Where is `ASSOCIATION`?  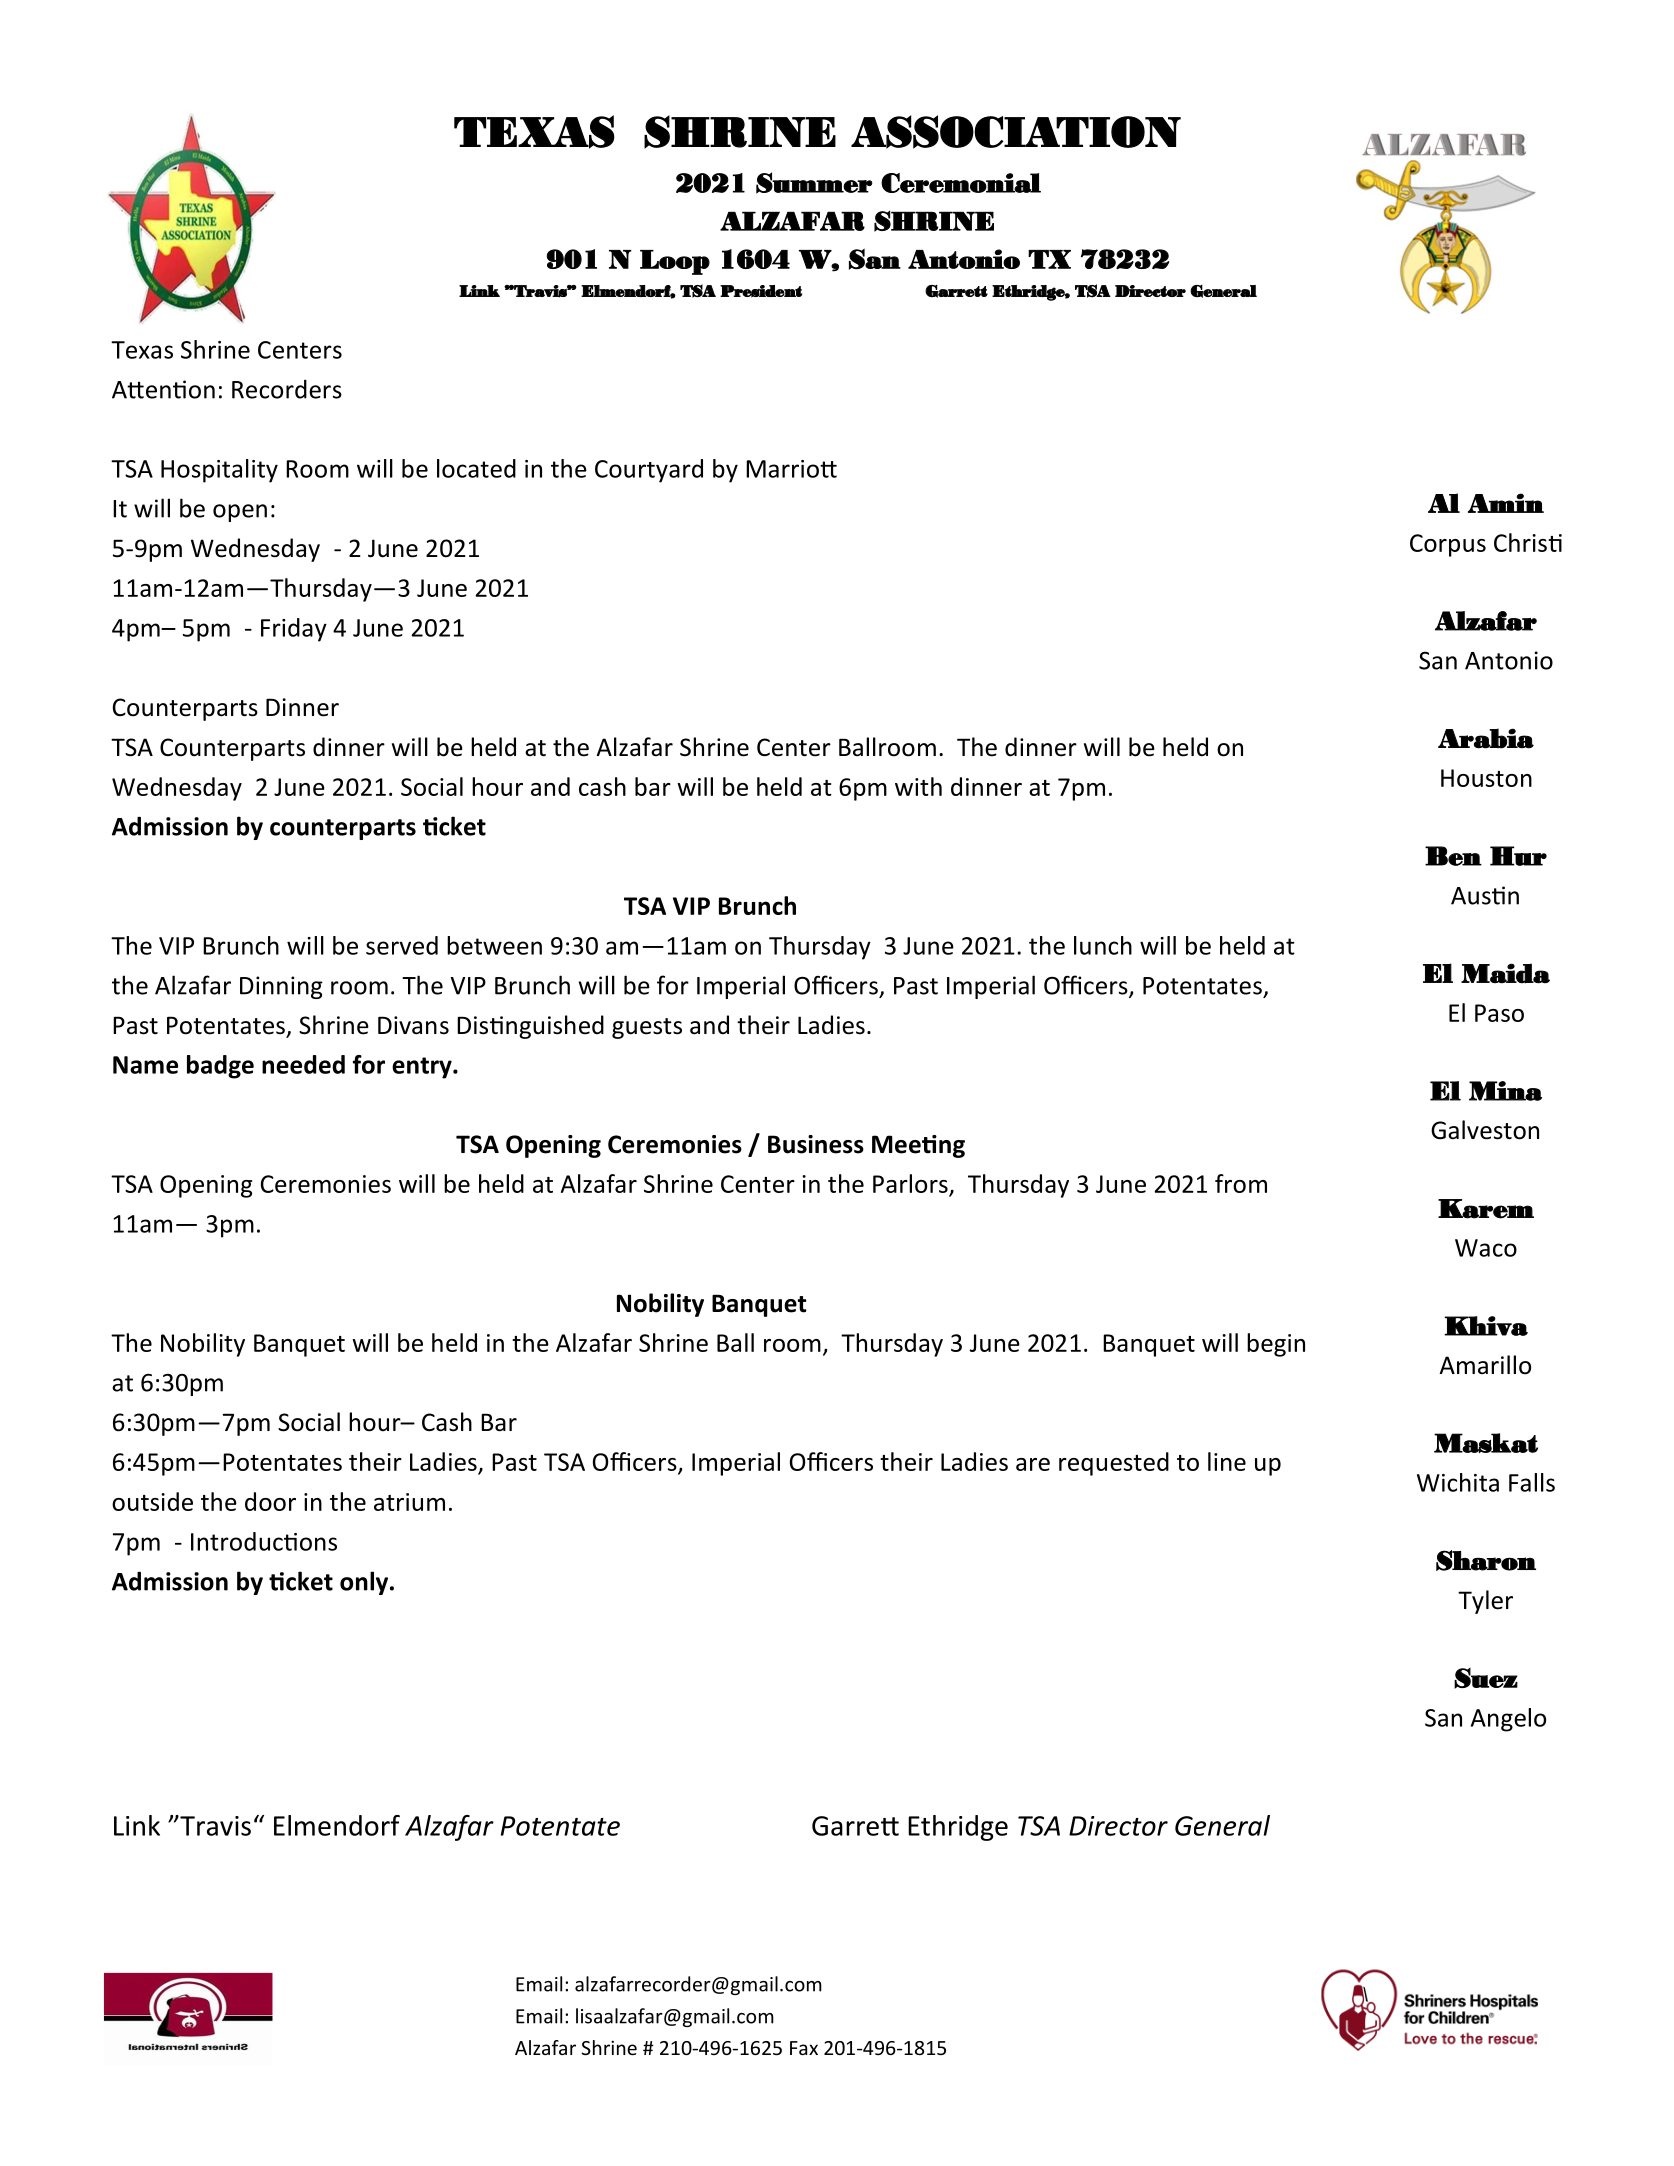 ASSOCIATION is located at coordinates (1016, 132).
